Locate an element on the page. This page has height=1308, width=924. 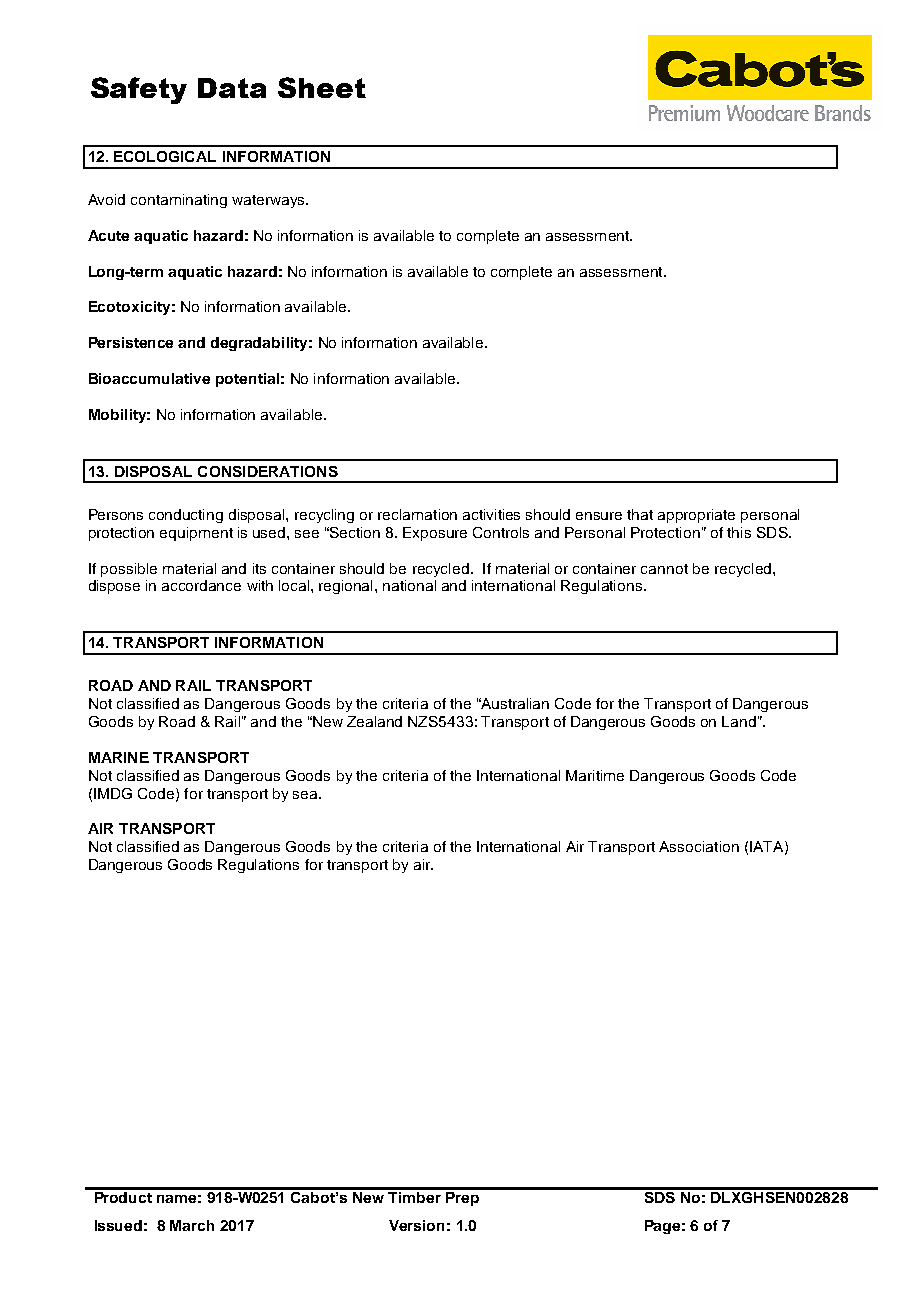
reclamation is located at coordinates (417, 514).
